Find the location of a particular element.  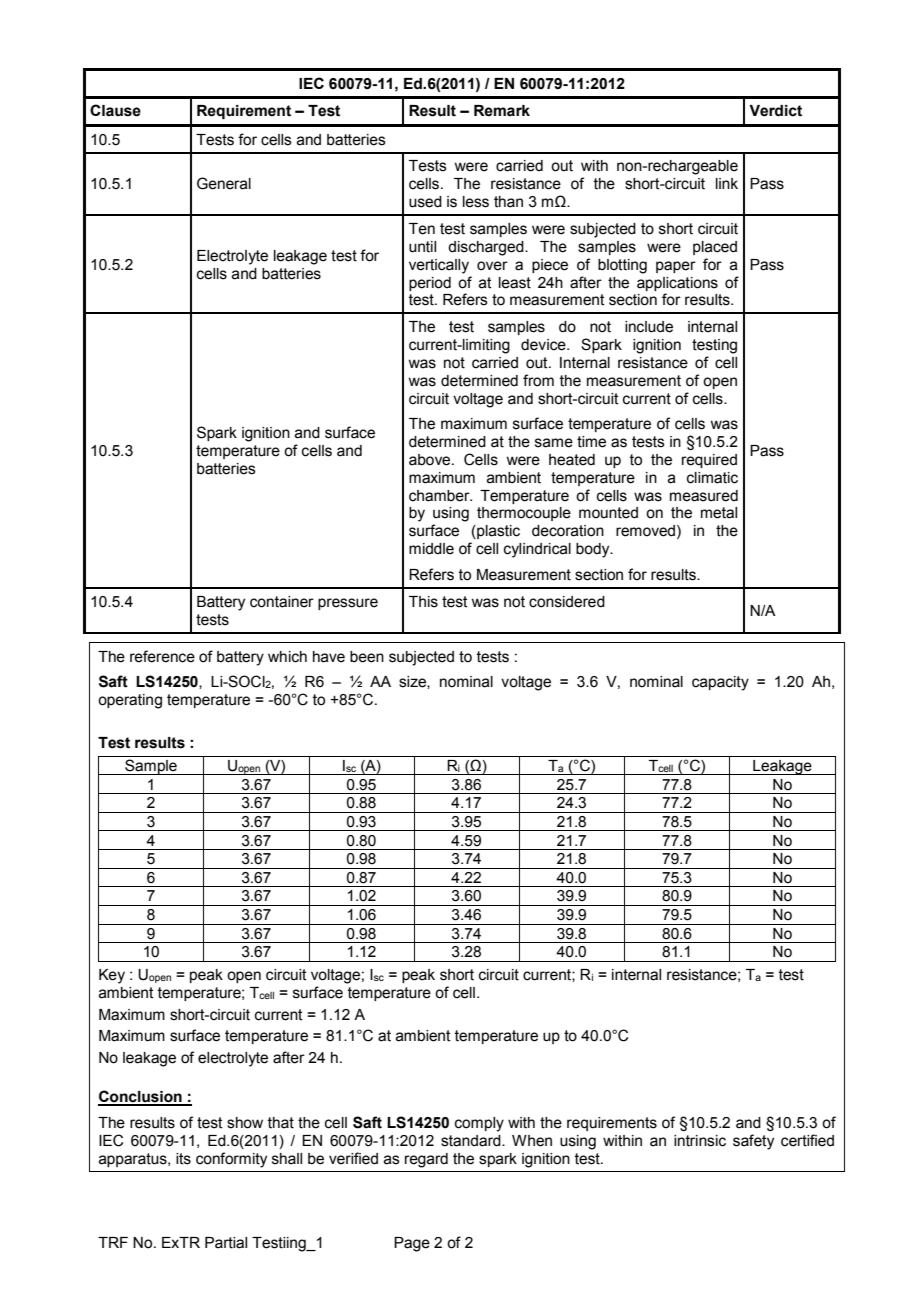

been is located at coordinates (367, 657).
